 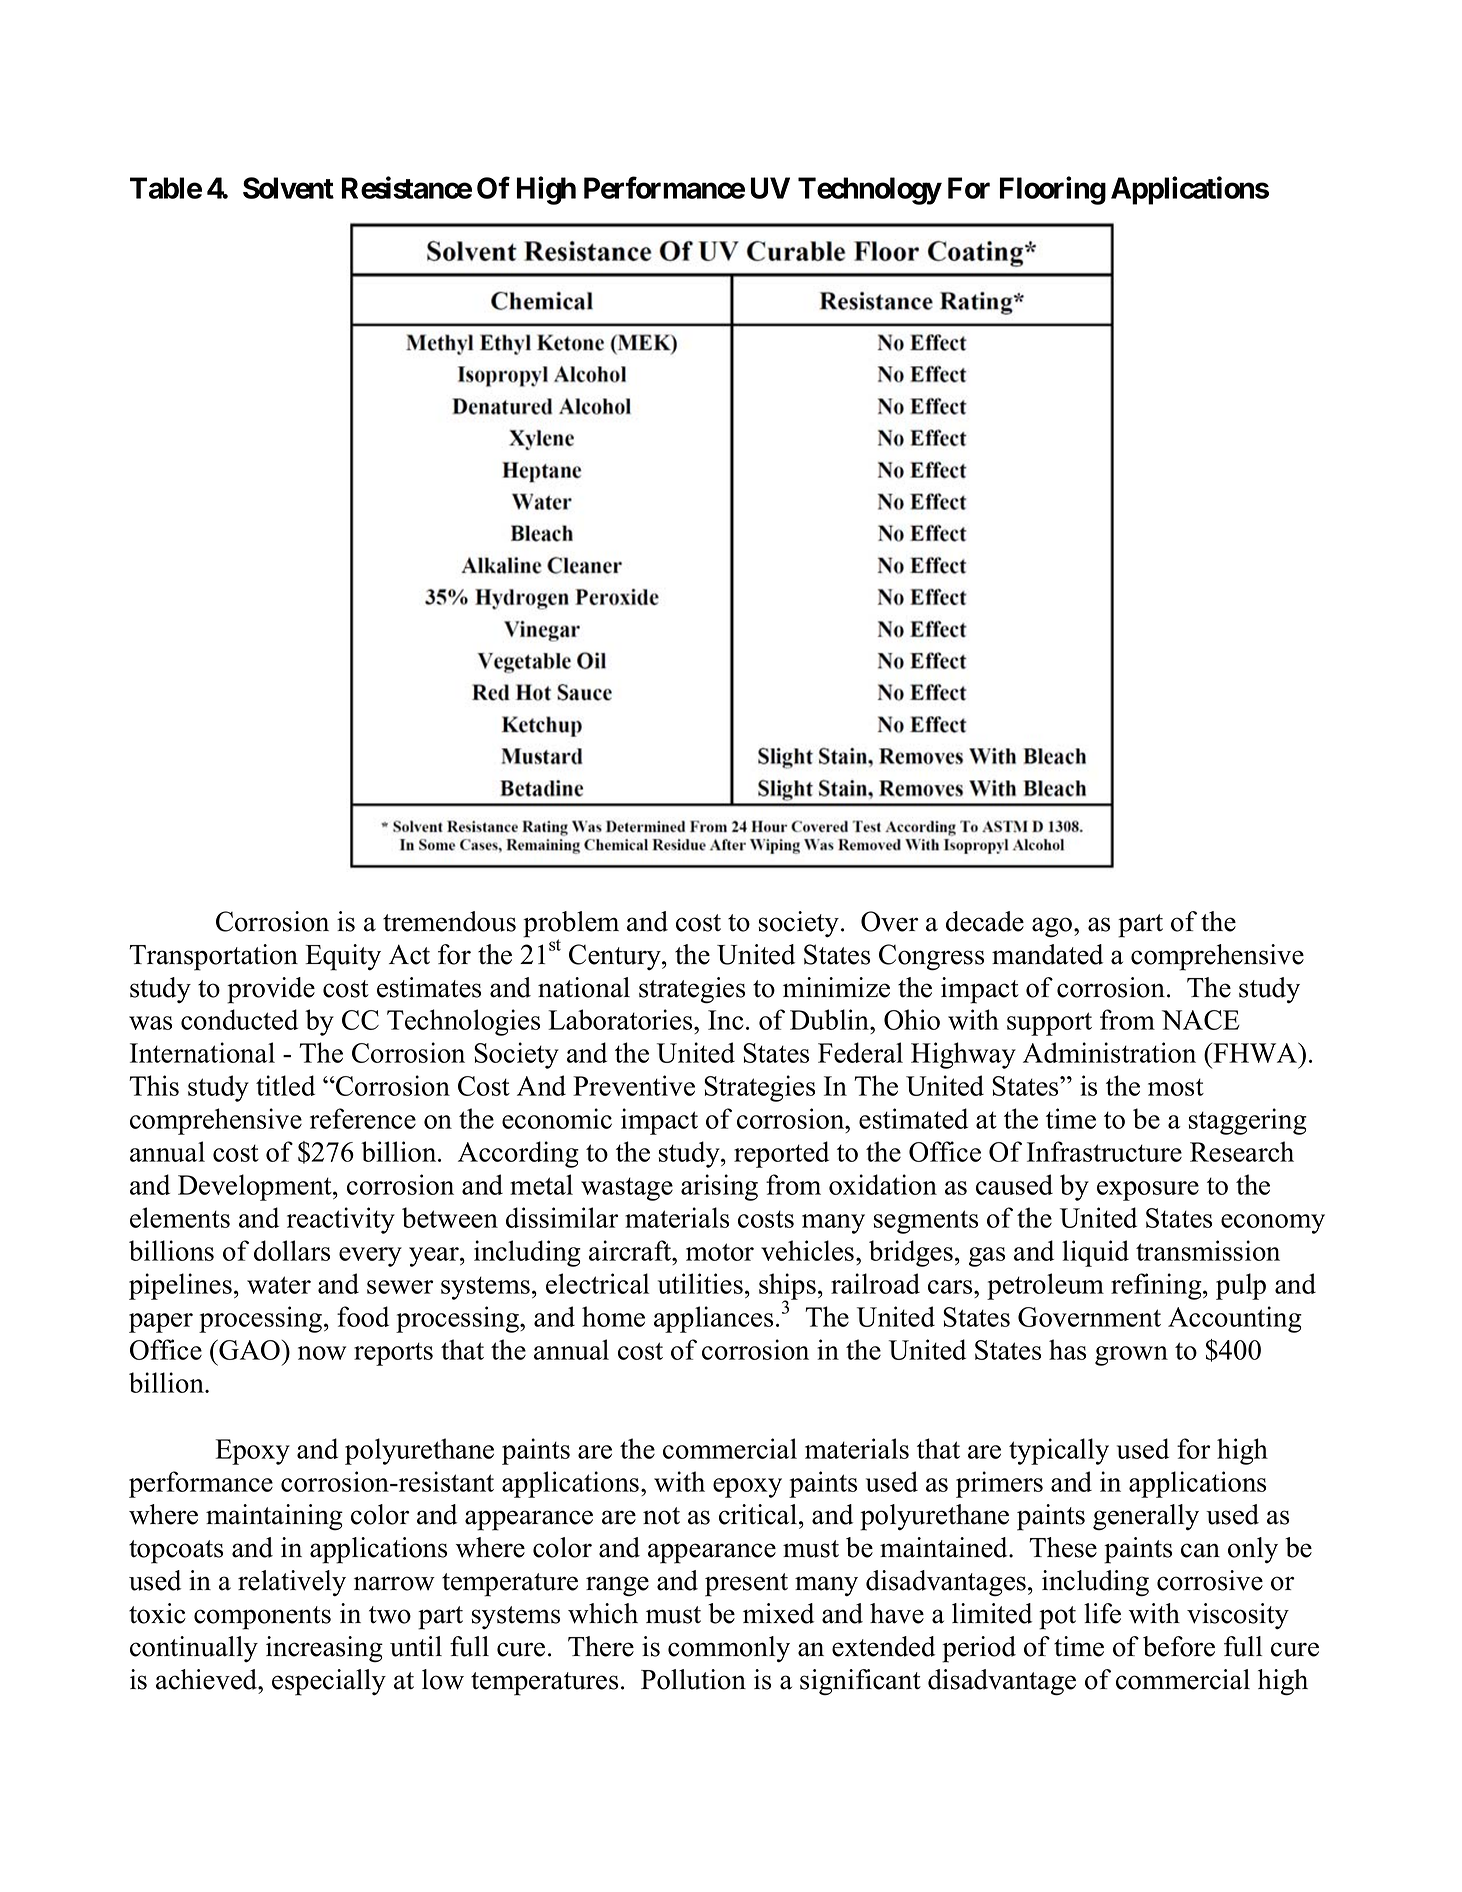 I want to click on Solvent, so click(x=288, y=188).
